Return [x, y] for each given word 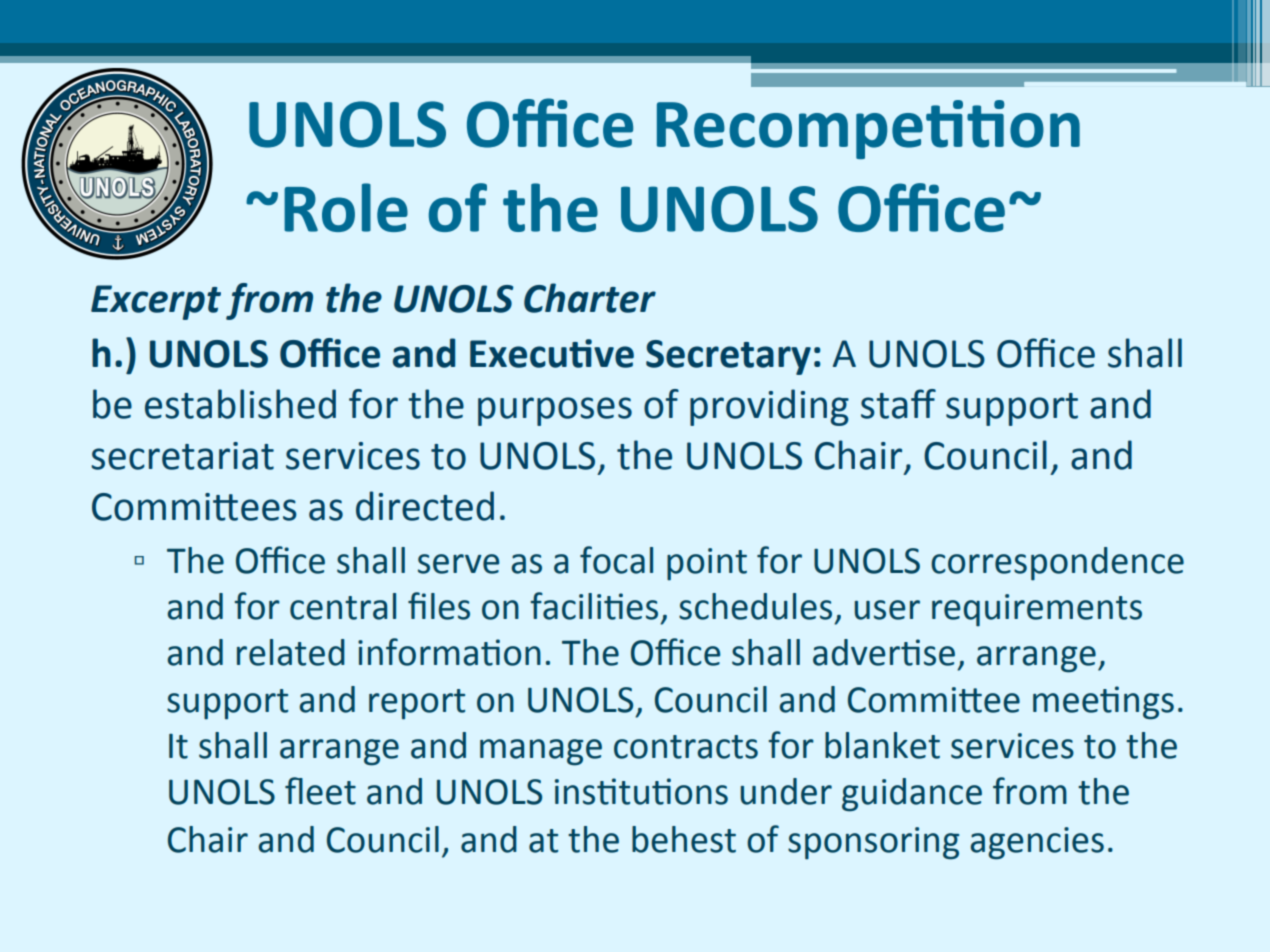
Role [346, 207]
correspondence [1057, 564]
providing [769, 407]
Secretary [728, 357]
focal [616, 560]
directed [425, 506]
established [240, 404]
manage [541, 752]
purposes [555, 411]
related [291, 652]
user [887, 610]
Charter [590, 298]
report [417, 704]
